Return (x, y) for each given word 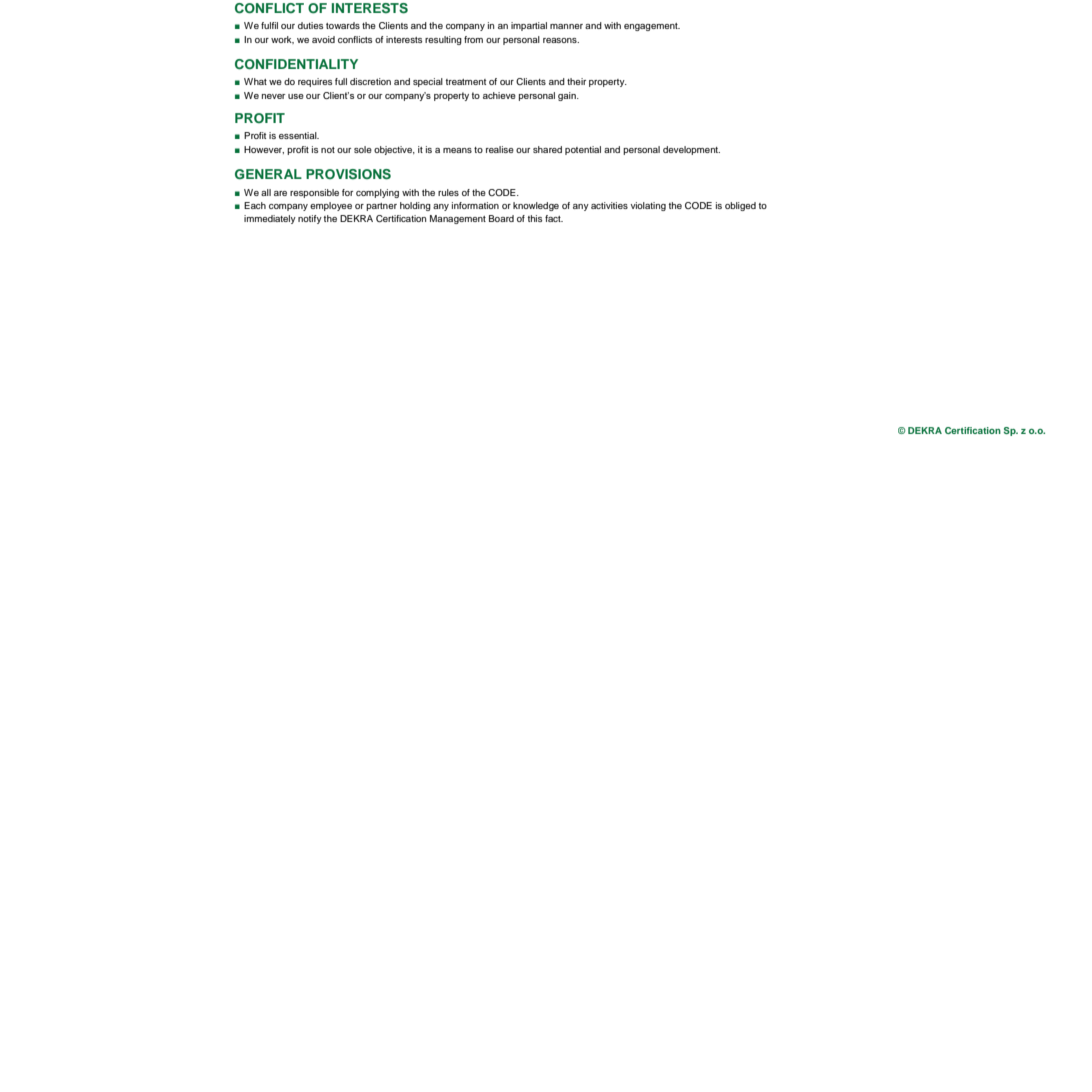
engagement (652, 27)
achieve (499, 95)
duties (310, 25)
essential (299, 135)
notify (310, 219)
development (691, 150)
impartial (529, 26)
